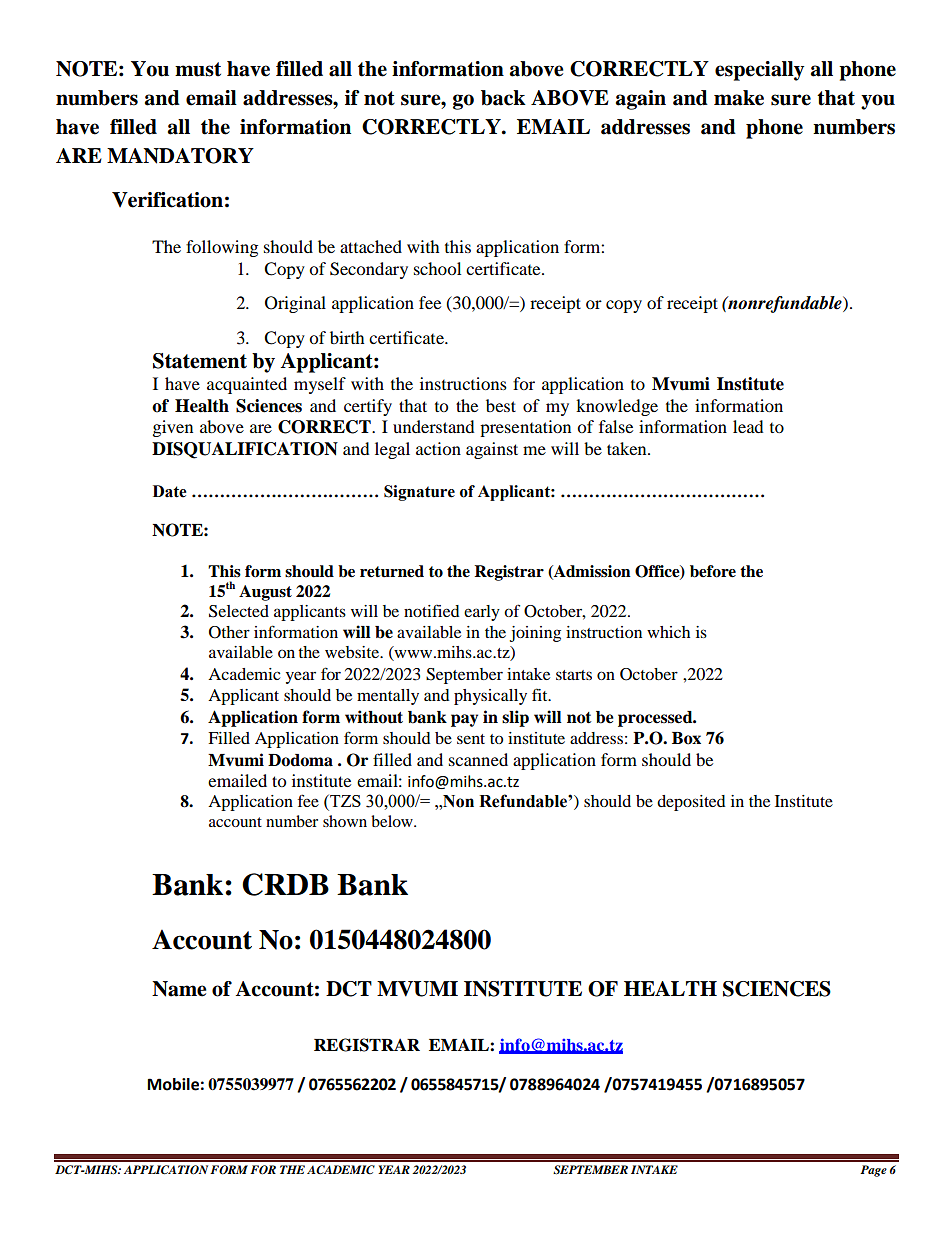 Image resolution: width=952 pixels, height=1233 pixels. Describe the element at coordinates (515, 718) in the screenshot. I see `slip` at that location.
